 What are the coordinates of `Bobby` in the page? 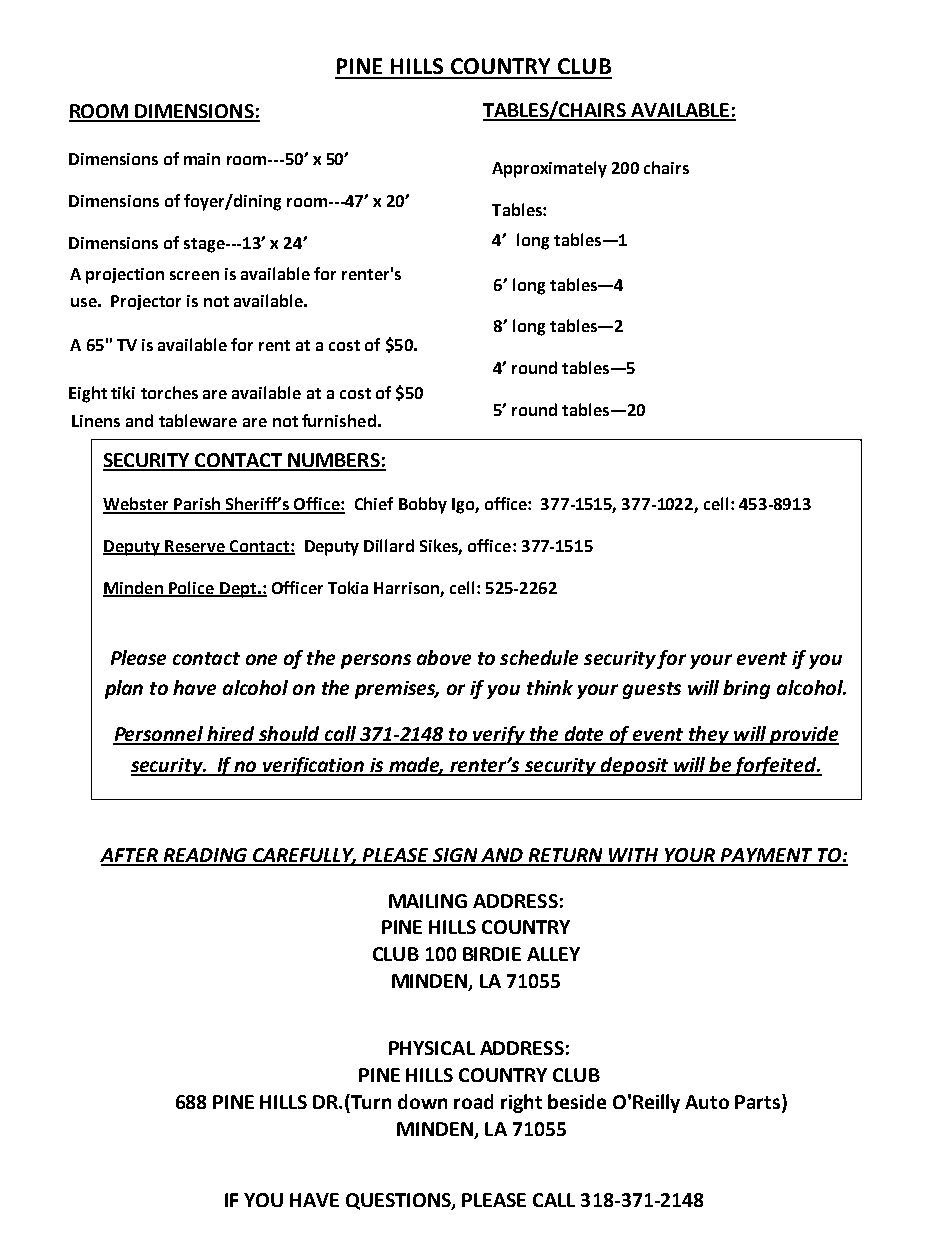 It's located at (423, 505).
